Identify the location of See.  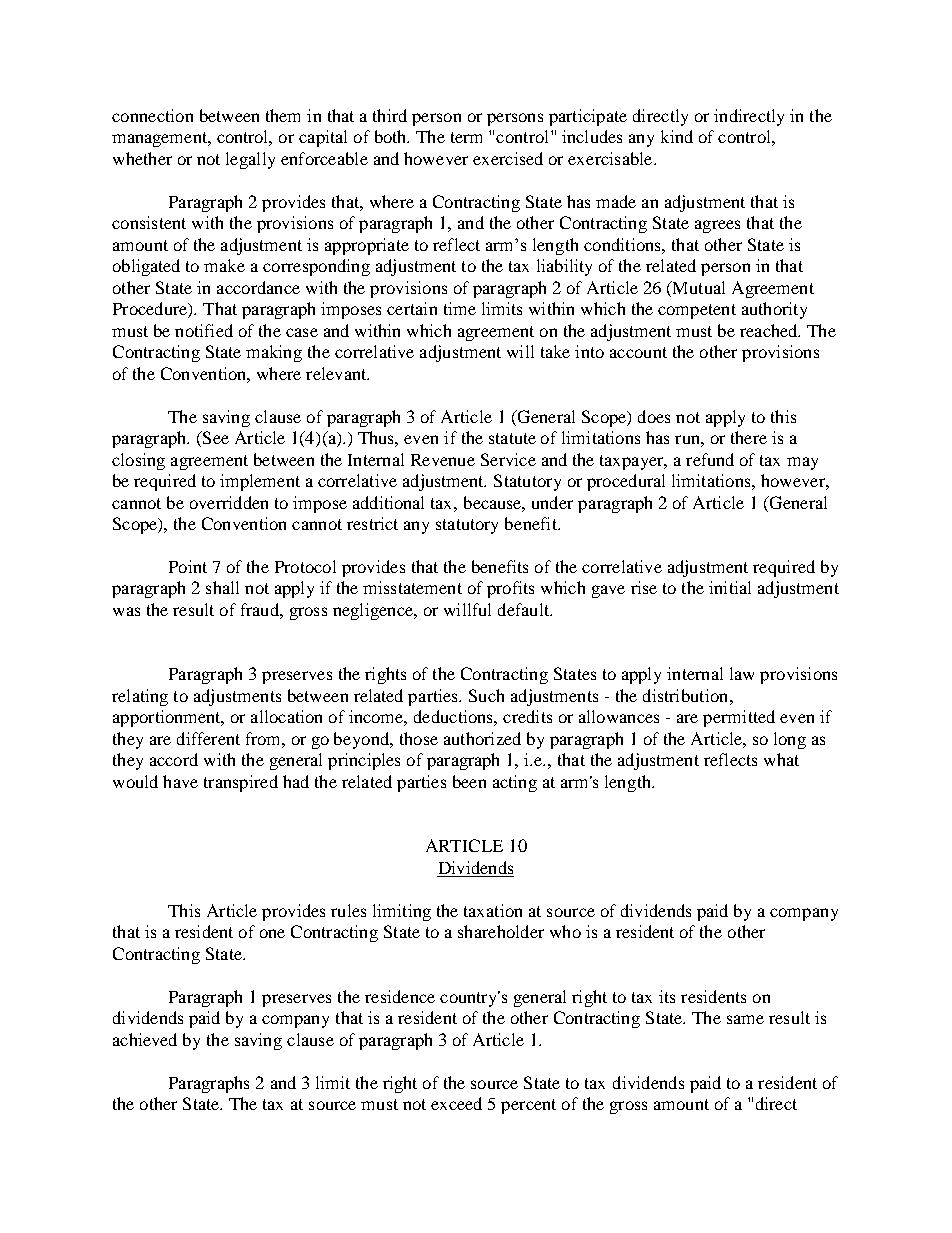
(214, 439).
